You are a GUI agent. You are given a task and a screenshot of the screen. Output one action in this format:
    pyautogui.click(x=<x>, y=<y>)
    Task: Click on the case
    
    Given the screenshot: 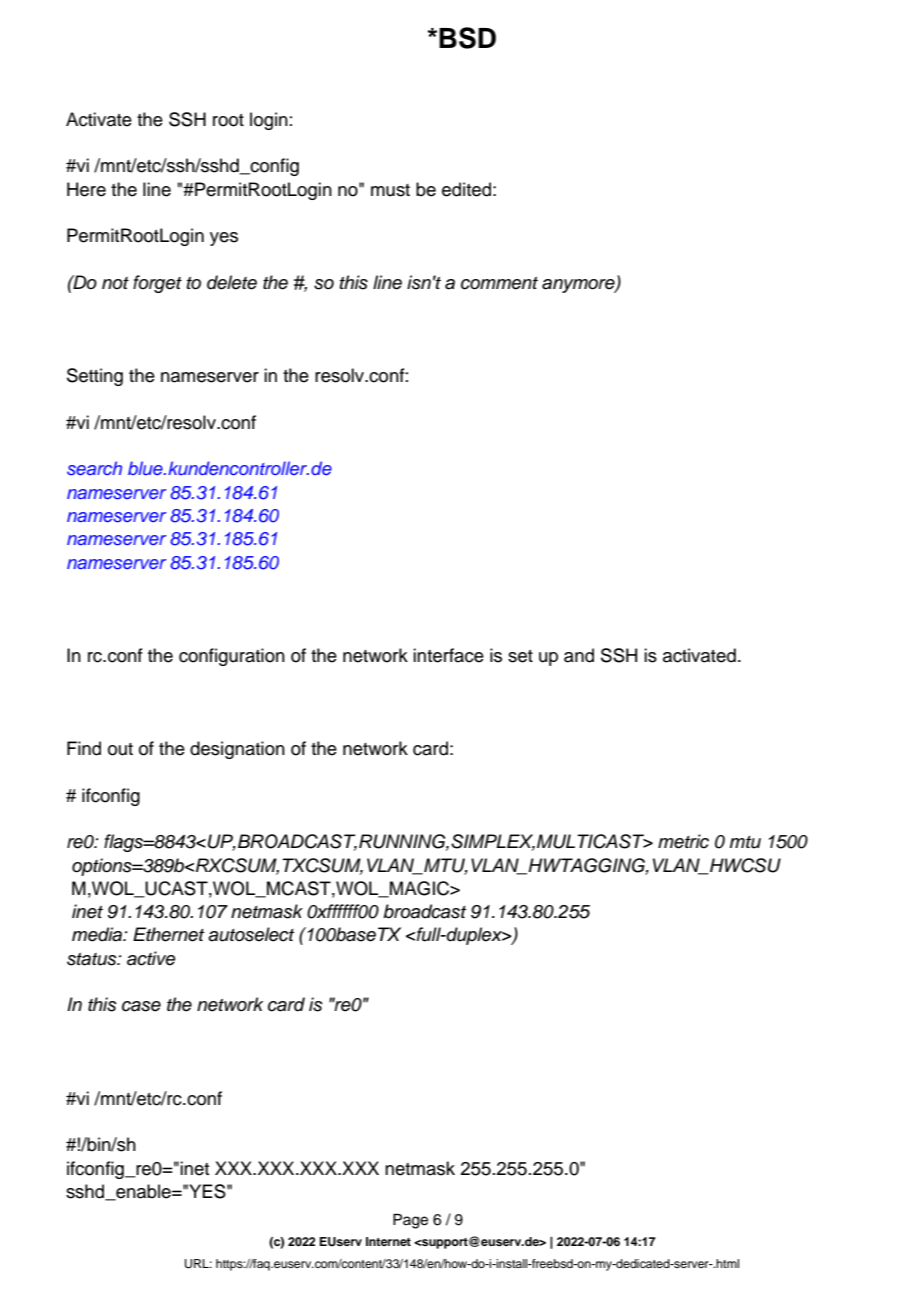 What is the action you would take?
    pyautogui.click(x=141, y=1006)
